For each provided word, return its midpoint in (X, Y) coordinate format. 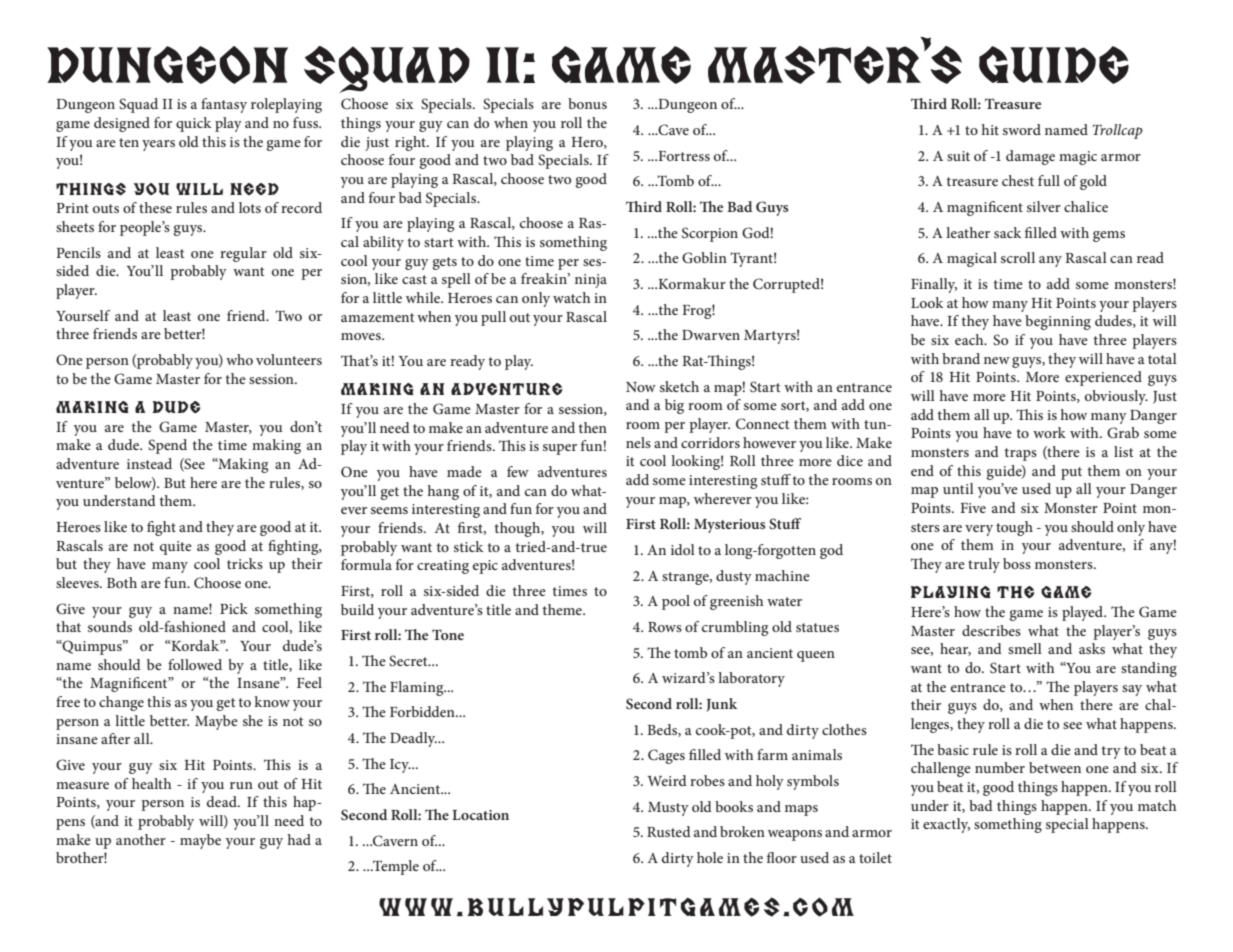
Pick (234, 608)
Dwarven (711, 335)
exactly (946, 825)
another (141, 839)
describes (991, 630)
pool (676, 602)
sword (1022, 129)
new (997, 360)
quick (194, 124)
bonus (587, 103)
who (239, 359)
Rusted (669, 831)
